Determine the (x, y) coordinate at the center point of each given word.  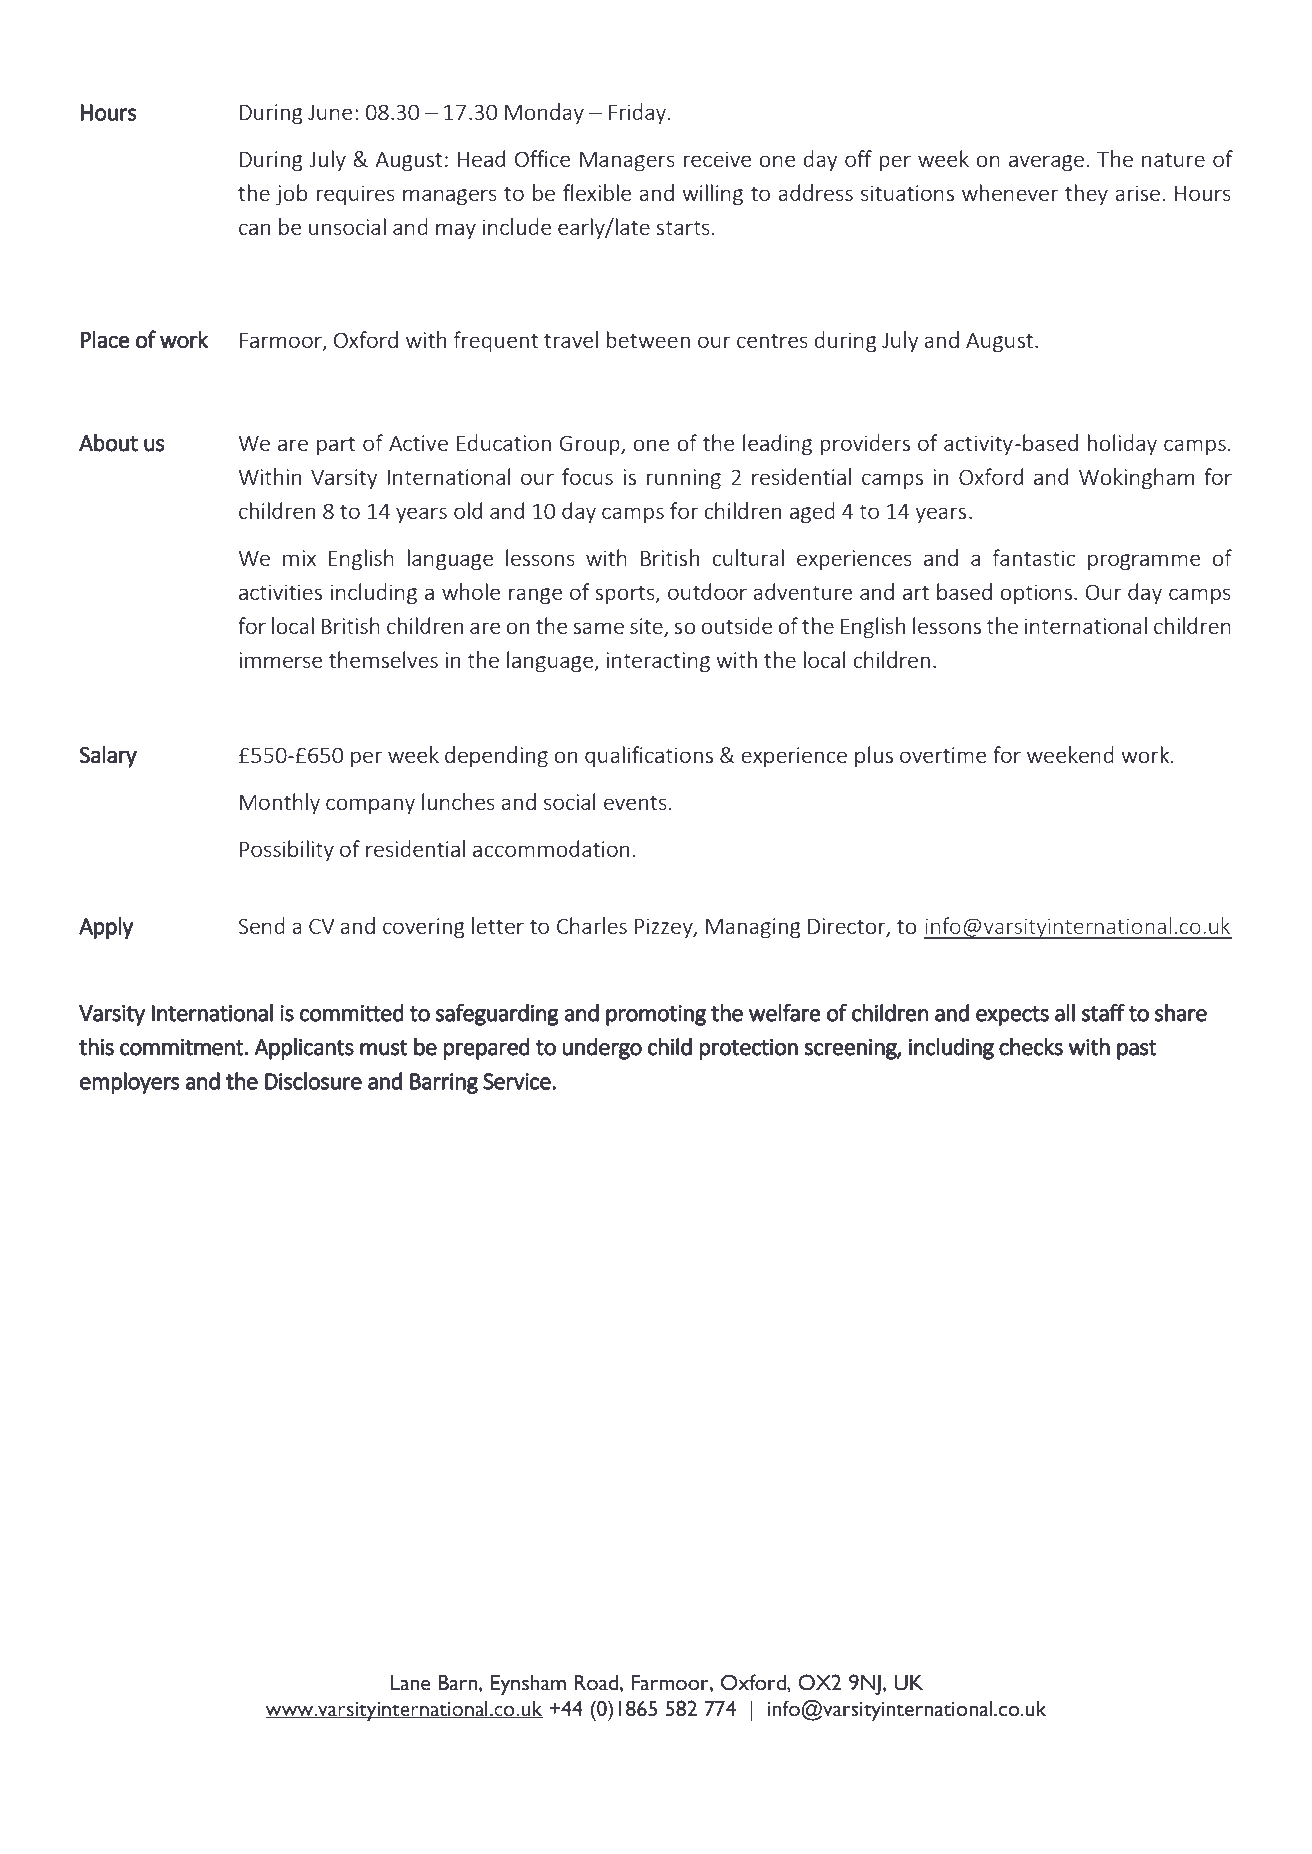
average (1046, 163)
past (1137, 1050)
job (291, 194)
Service (518, 1081)
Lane (410, 1683)
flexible (597, 192)
